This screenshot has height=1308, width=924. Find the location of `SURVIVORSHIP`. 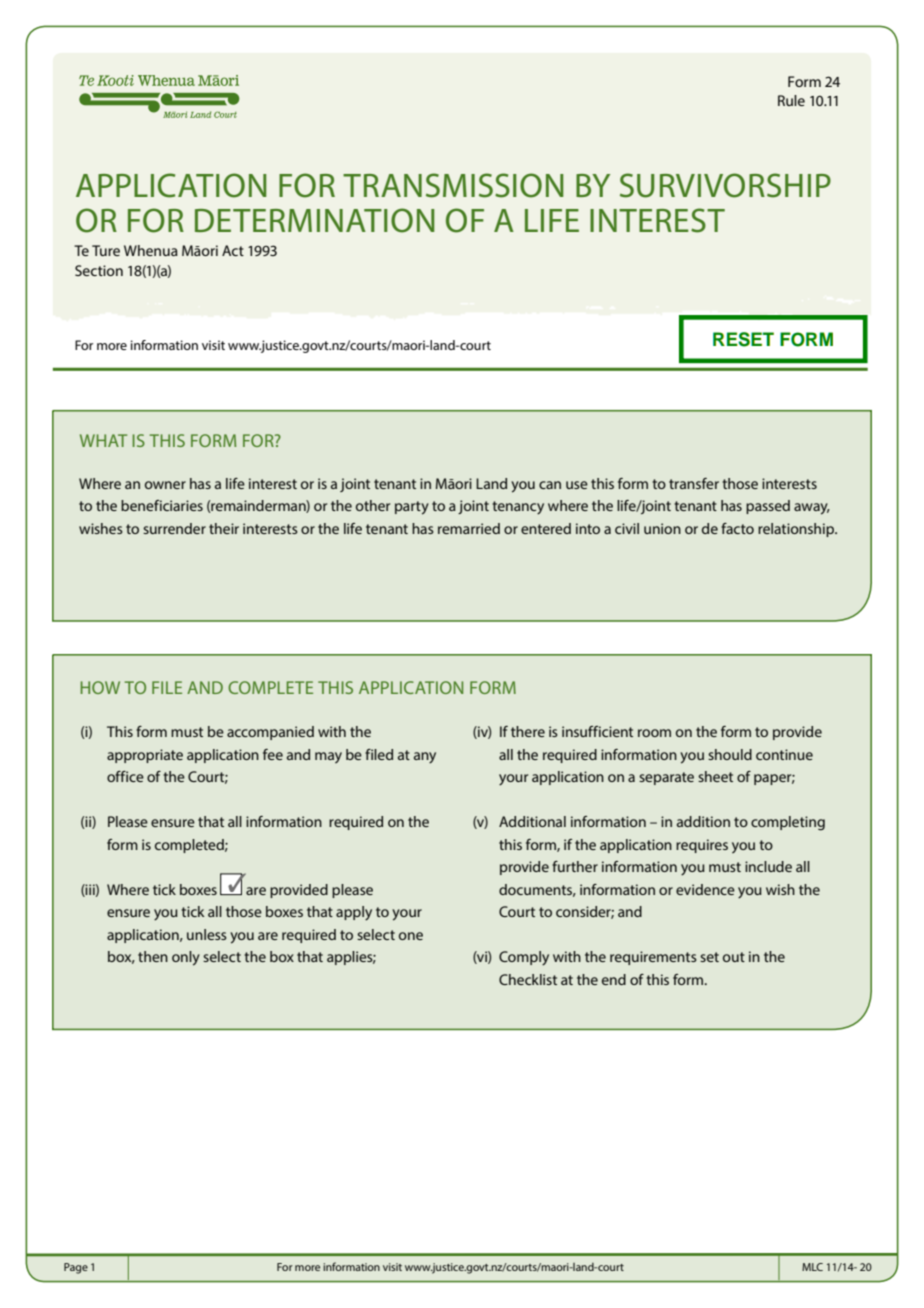

SURVIVORSHIP is located at coordinates (725, 185).
